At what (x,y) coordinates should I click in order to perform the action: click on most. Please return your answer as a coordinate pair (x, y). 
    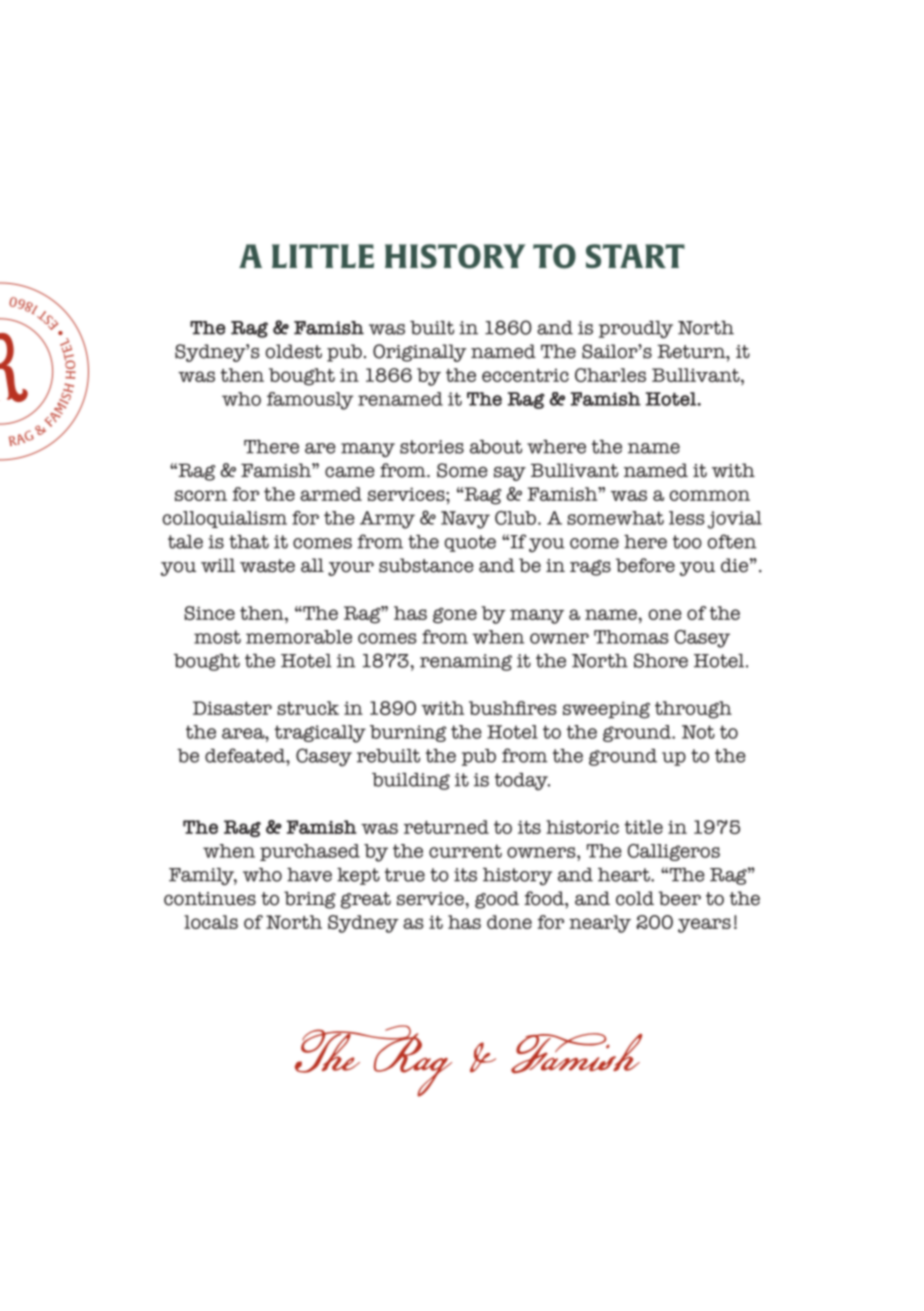
    Looking at the image, I should click on (217, 637).
